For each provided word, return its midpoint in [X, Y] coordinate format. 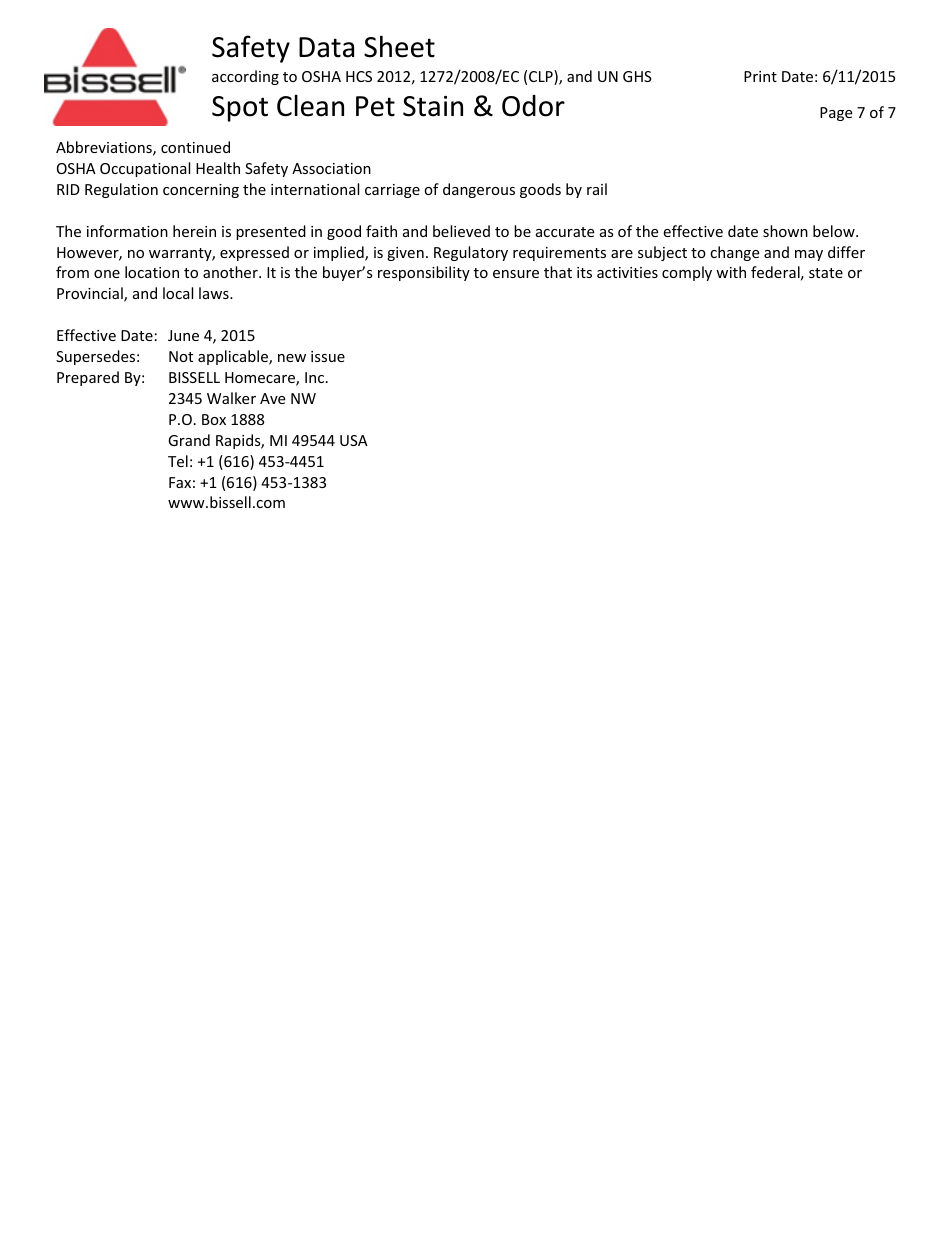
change [734, 253]
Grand [189, 440]
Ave [272, 398]
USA [354, 440]
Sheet [399, 46]
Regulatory [471, 253]
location [152, 272]
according [245, 77]
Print [760, 76]
